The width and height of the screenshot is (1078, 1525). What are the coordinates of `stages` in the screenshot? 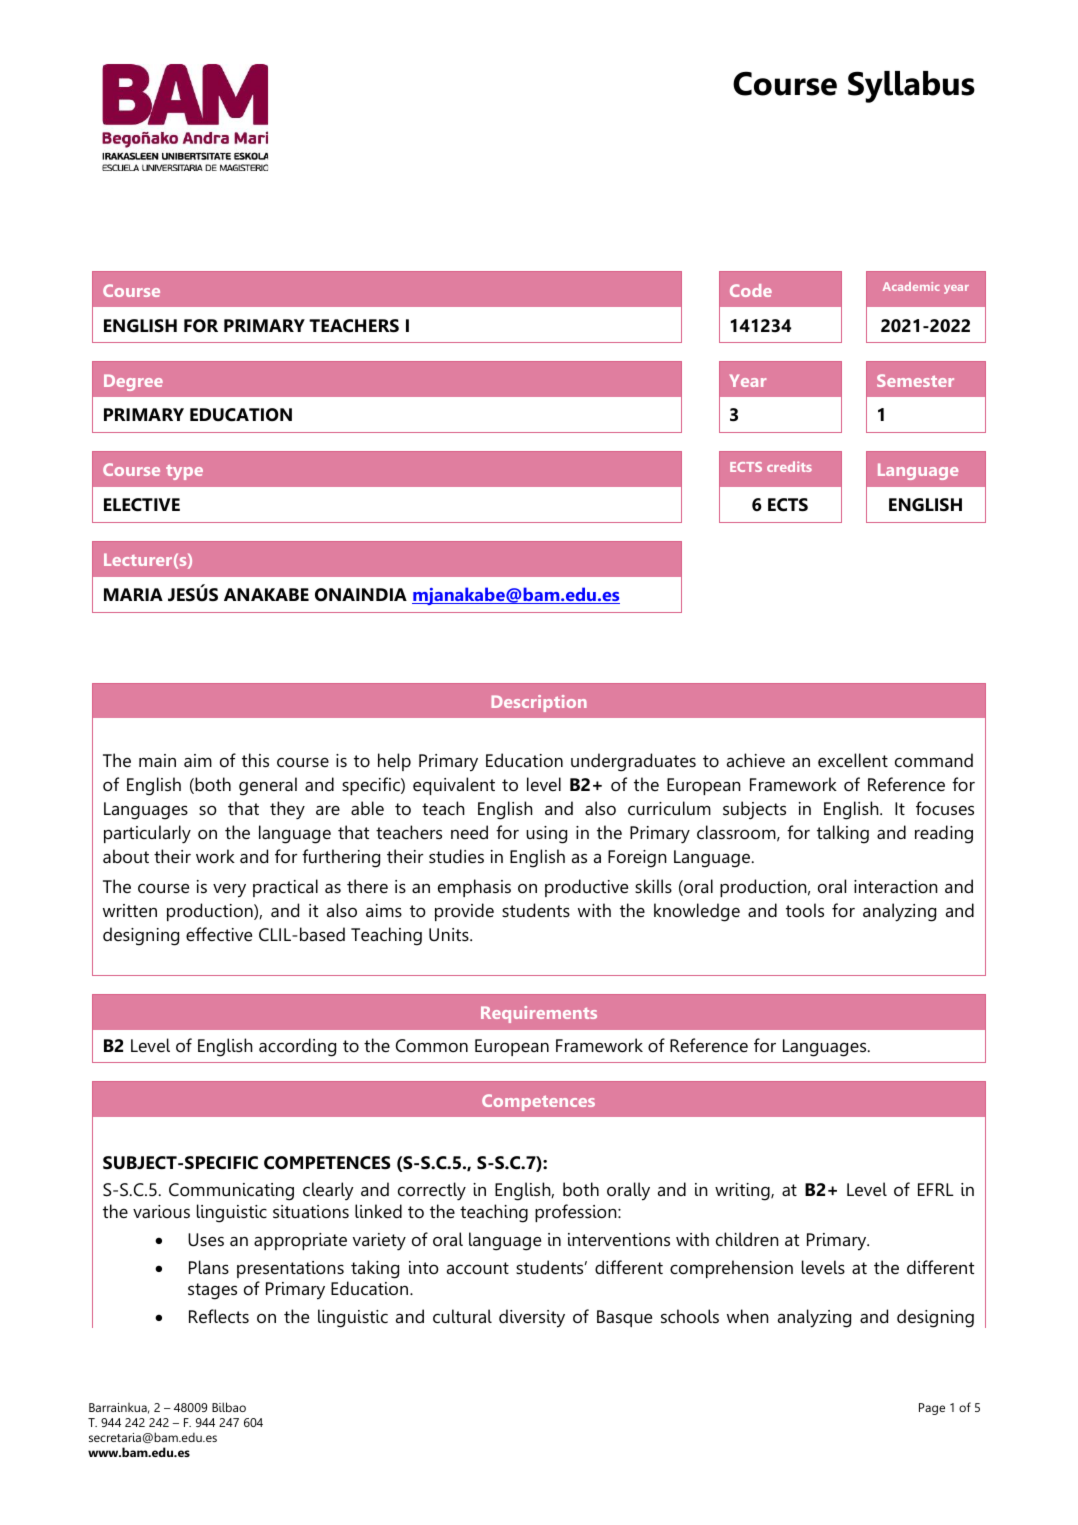 It's located at (212, 1291).
